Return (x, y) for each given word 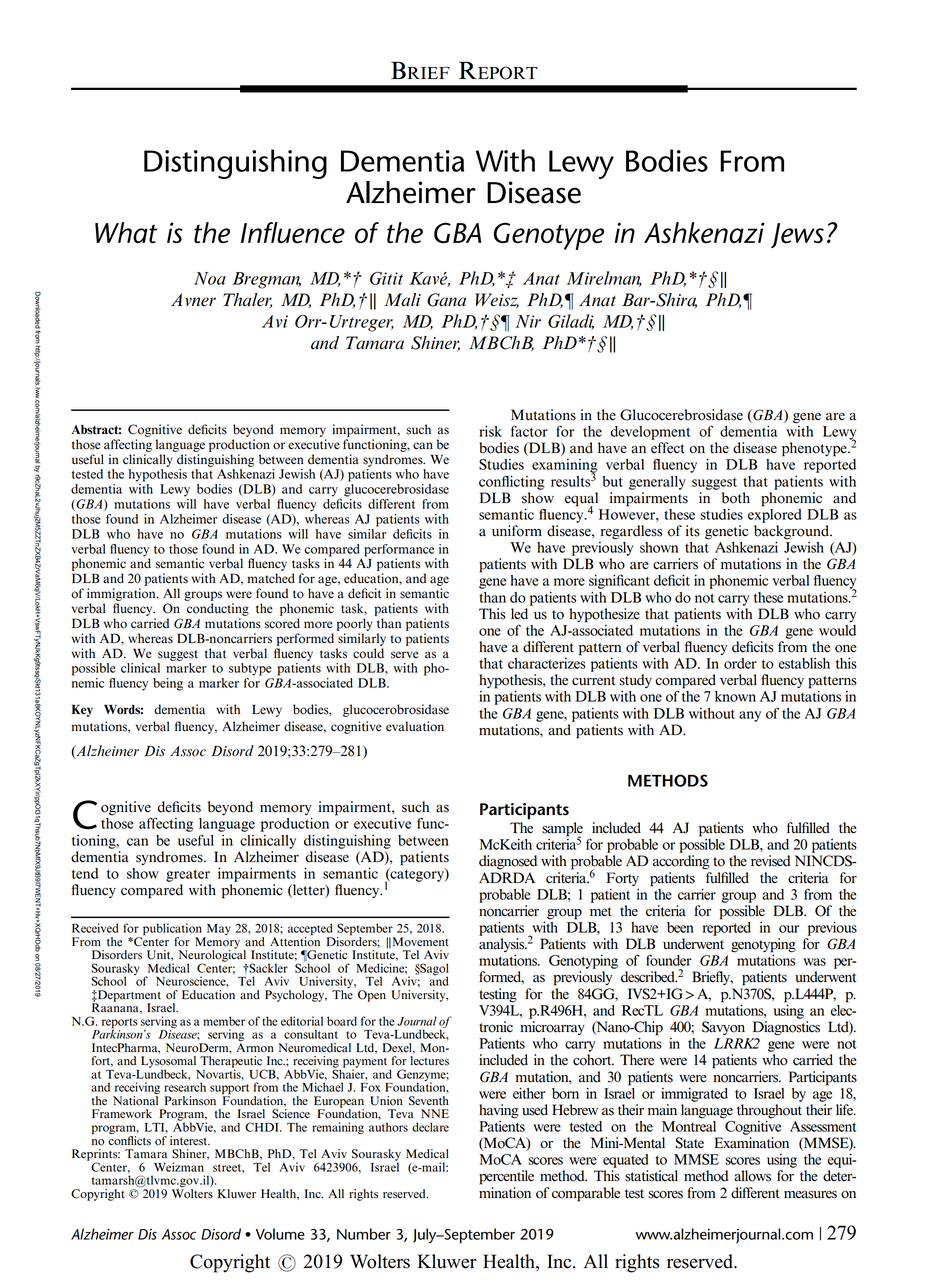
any (750, 716)
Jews (797, 235)
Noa (210, 278)
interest (190, 1141)
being (168, 684)
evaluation (415, 726)
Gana (446, 300)
